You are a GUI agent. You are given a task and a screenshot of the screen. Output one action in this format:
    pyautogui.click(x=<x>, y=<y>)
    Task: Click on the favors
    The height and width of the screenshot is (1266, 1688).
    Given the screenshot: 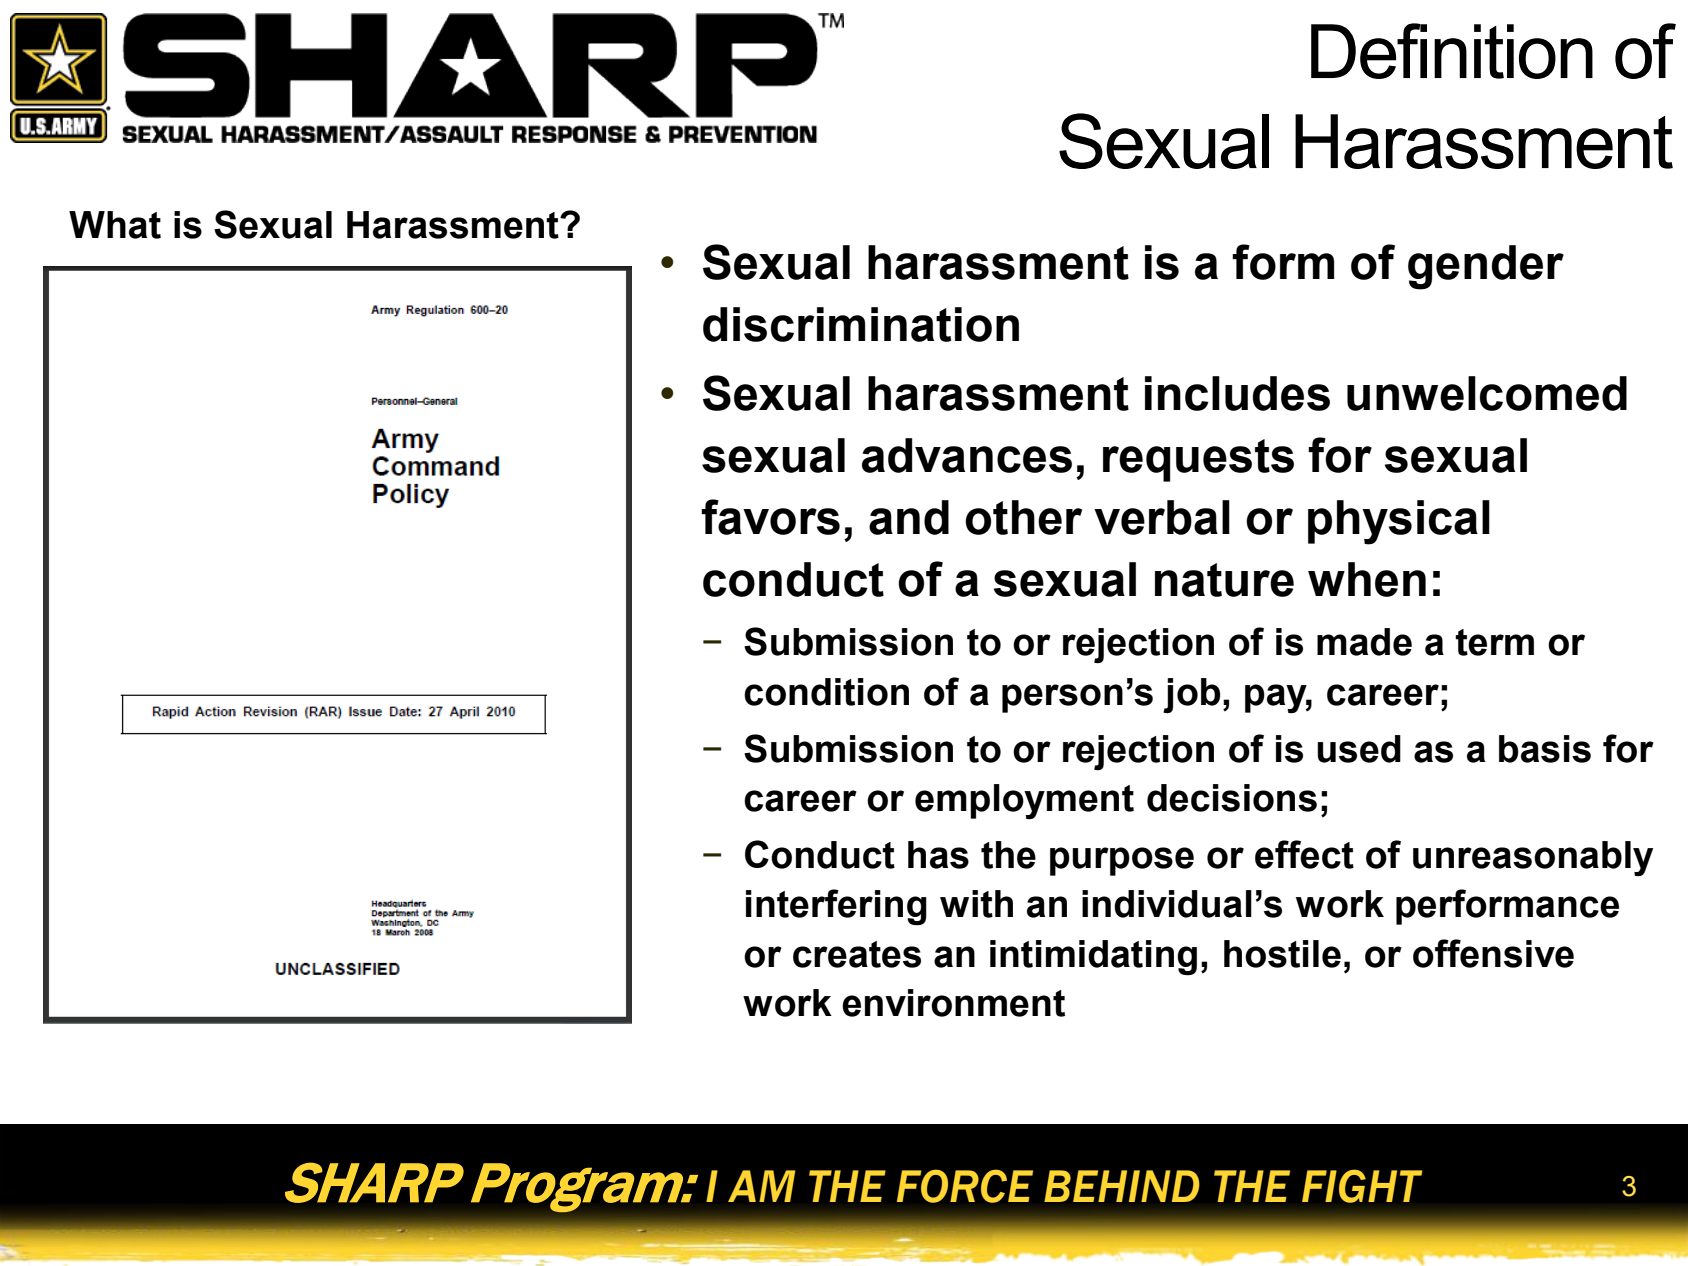 What is the action you would take?
    pyautogui.click(x=770, y=517)
